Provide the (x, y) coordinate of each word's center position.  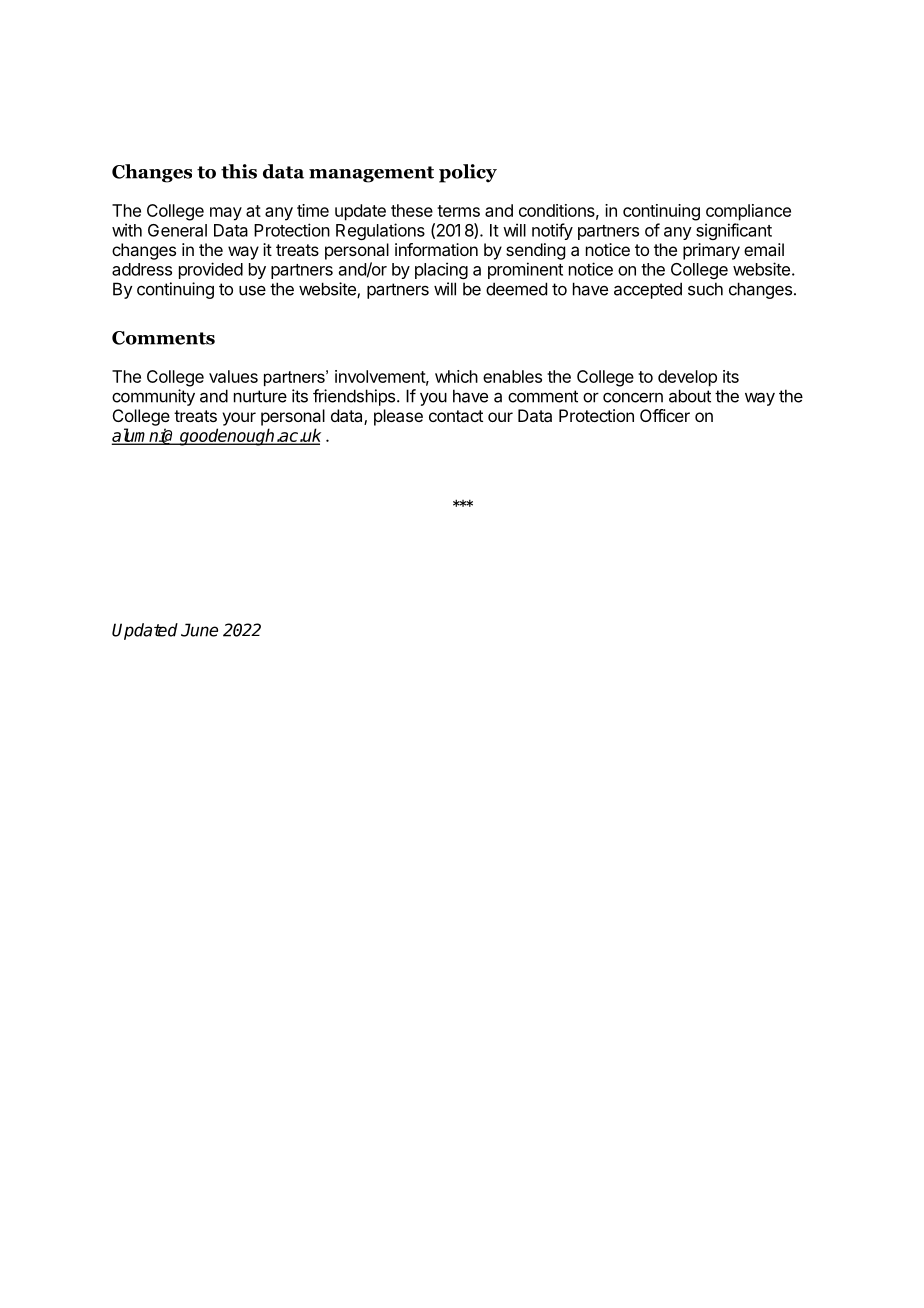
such (705, 289)
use (252, 290)
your (239, 419)
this (239, 171)
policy (468, 173)
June (199, 630)
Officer (665, 415)
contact (456, 416)
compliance (748, 212)
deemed (516, 289)
